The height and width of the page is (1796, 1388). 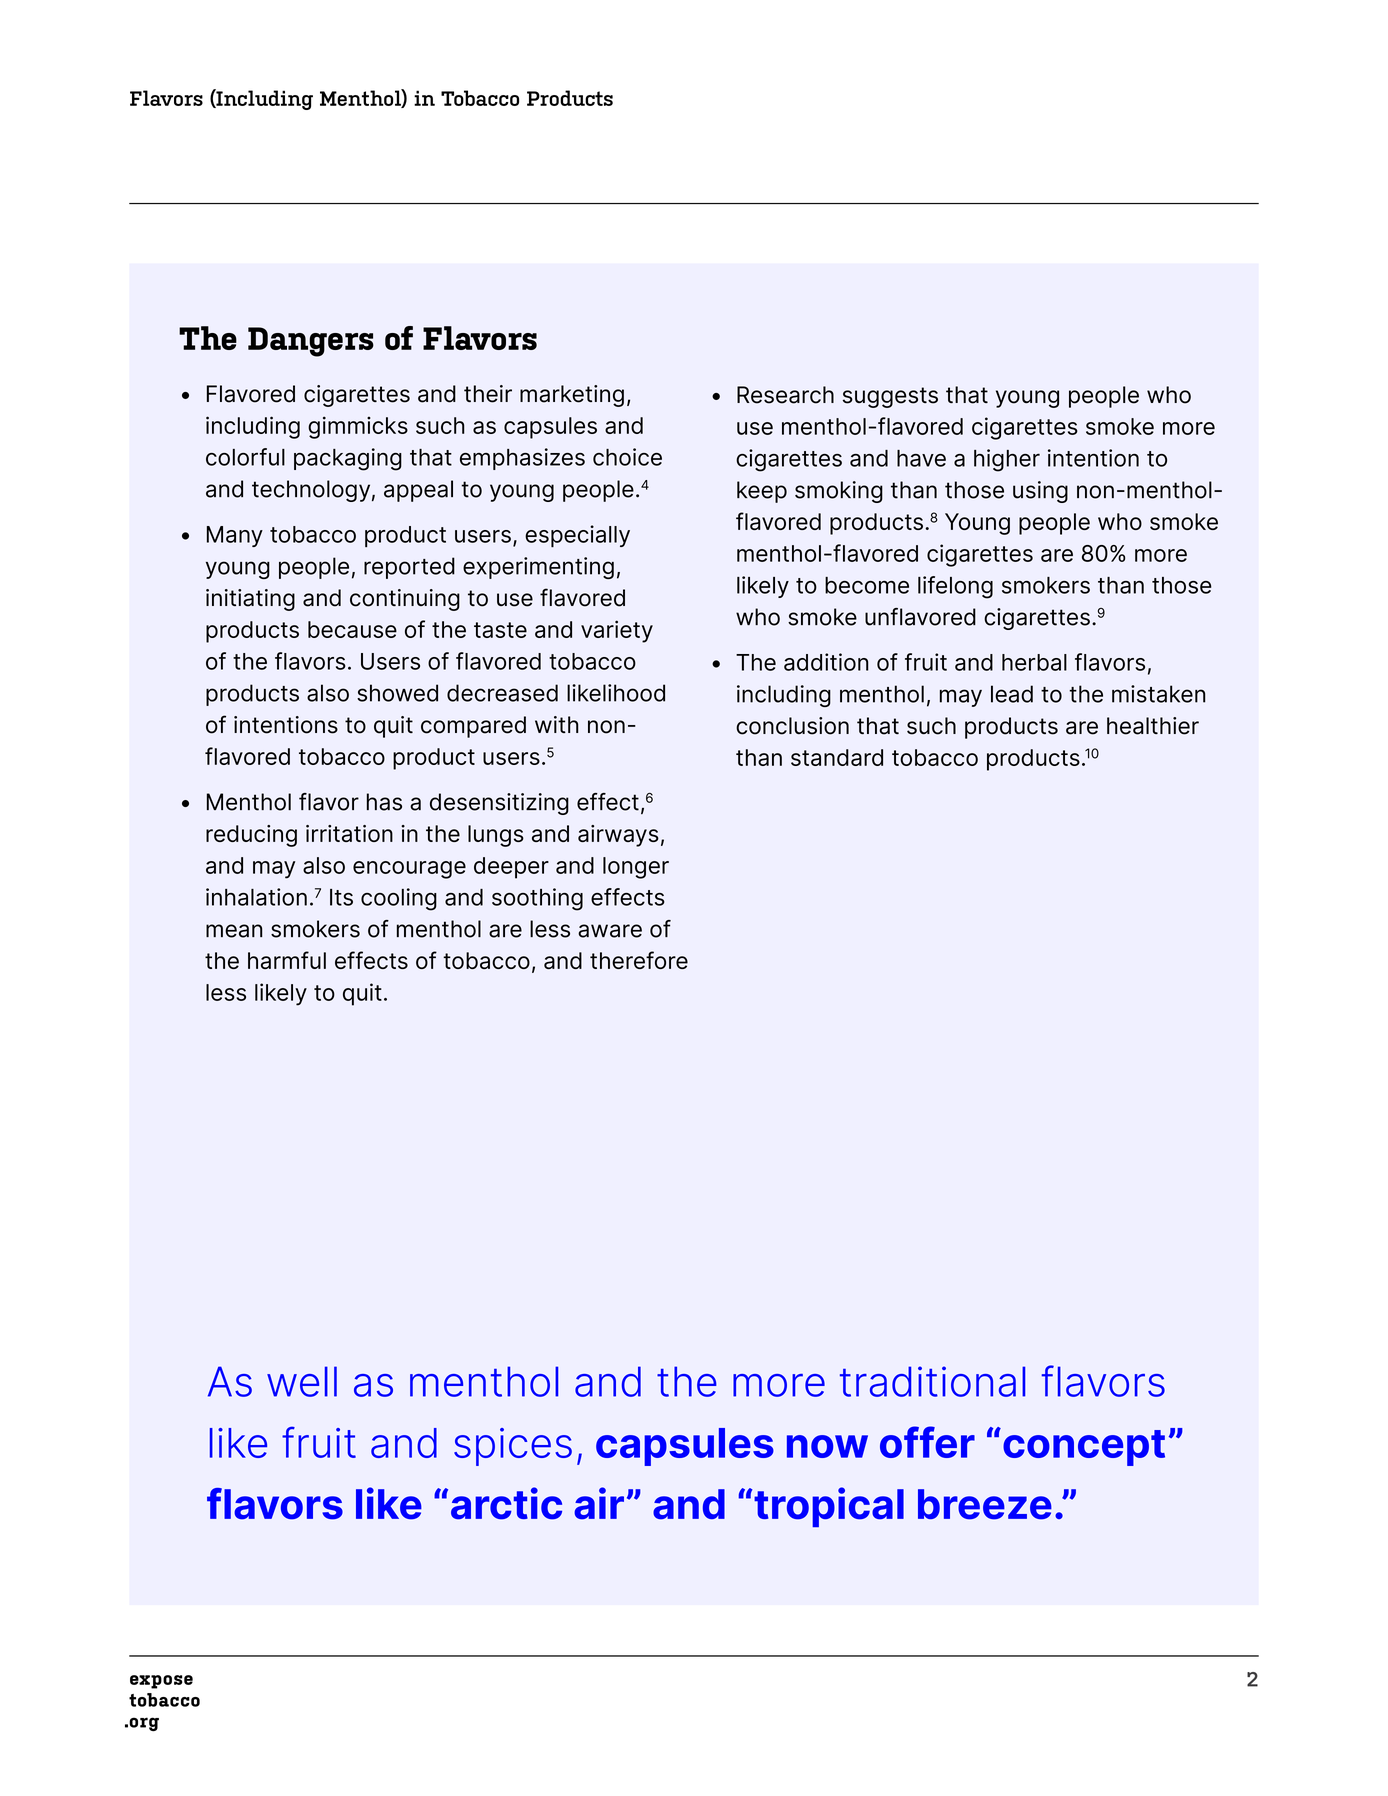 I want to click on standard, so click(x=837, y=757).
